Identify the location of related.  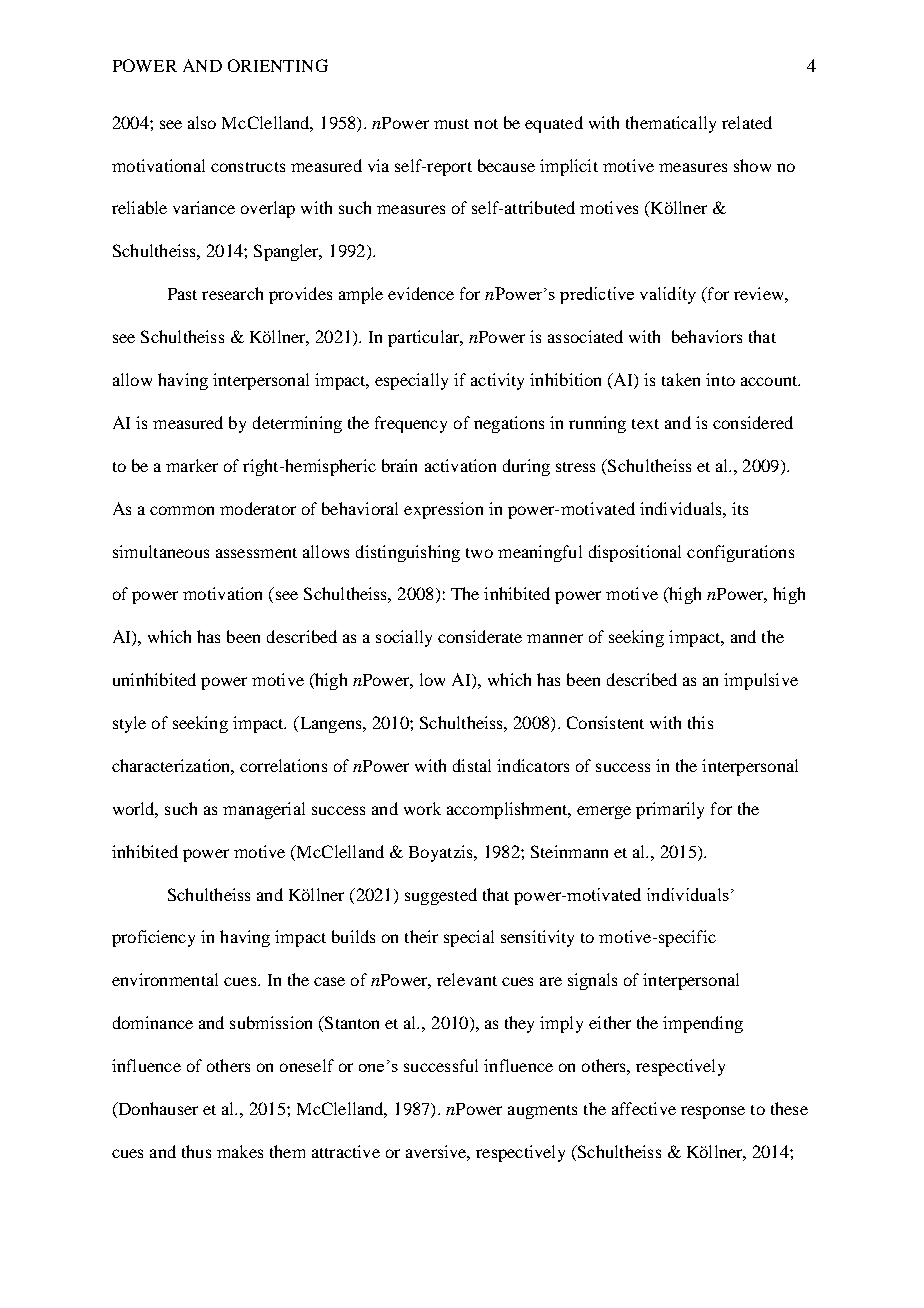
(747, 122).
